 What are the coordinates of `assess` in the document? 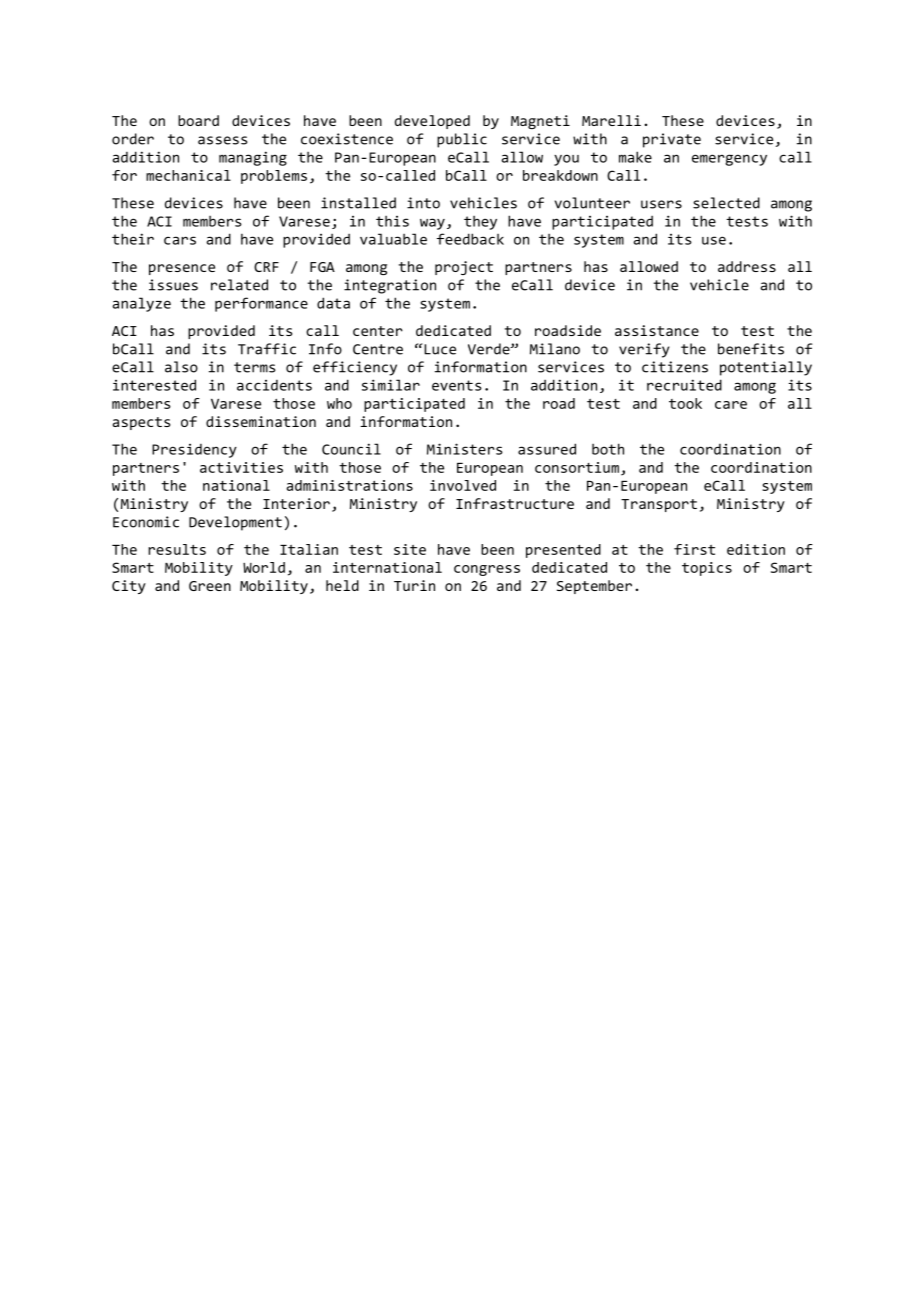 It's located at (222, 140).
